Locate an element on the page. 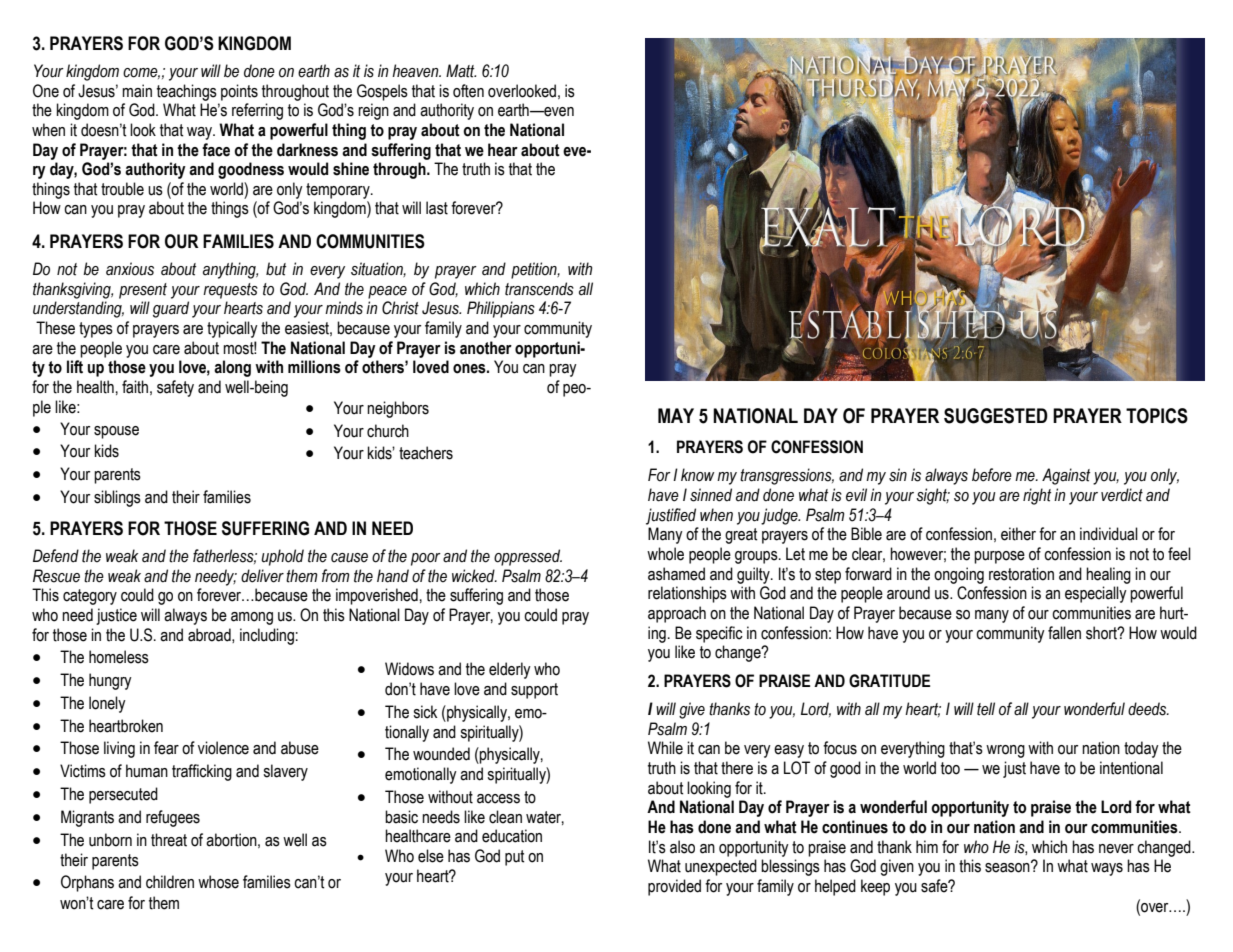 The image size is (1233, 952). often is located at coordinates (468, 91).
